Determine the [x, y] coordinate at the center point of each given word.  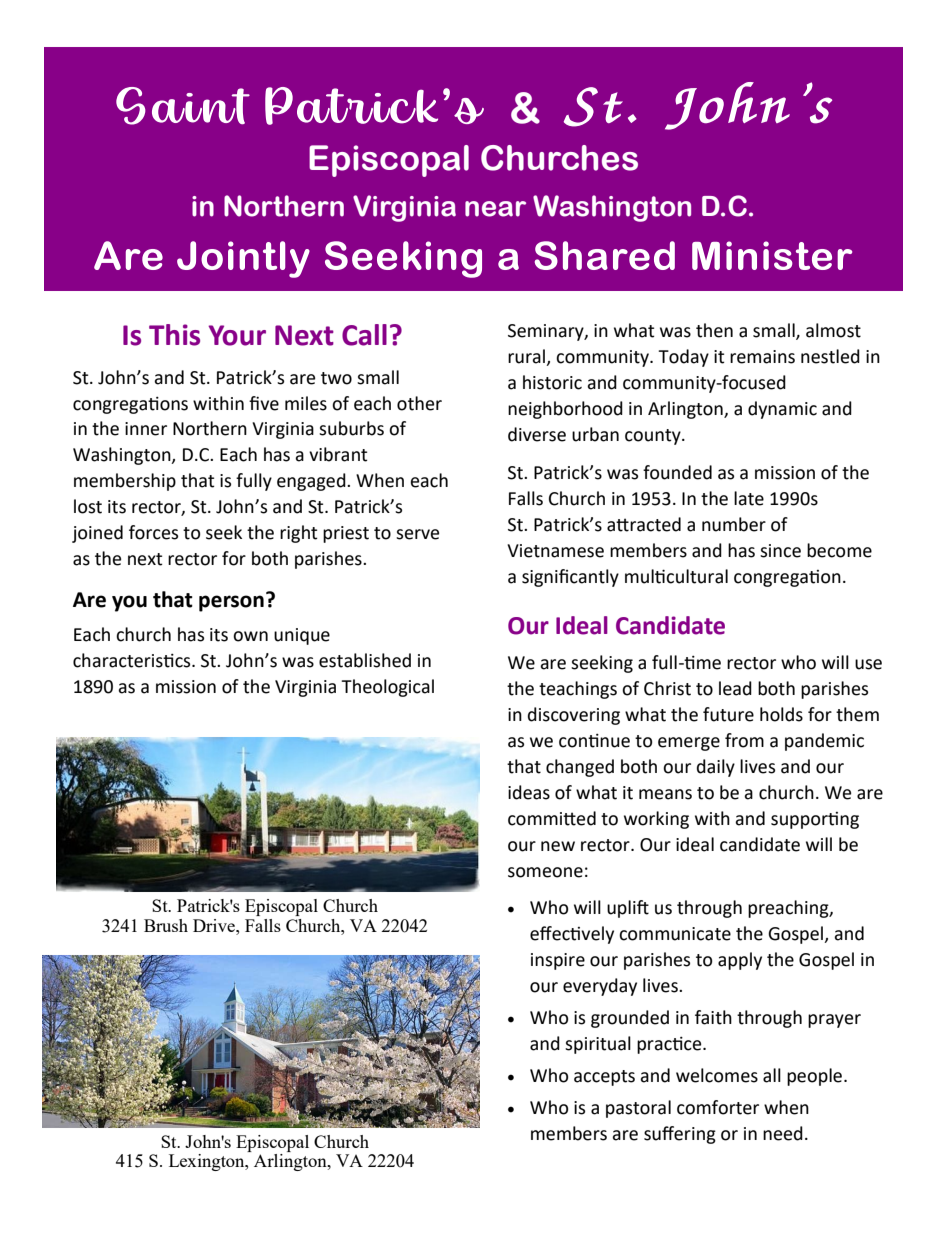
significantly [570, 578]
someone [545, 872]
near [495, 209]
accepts [604, 1078]
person [231, 603]
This [174, 335]
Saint [183, 106]
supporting [815, 820]
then [714, 330]
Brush [166, 925]
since [780, 551]
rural [528, 357]
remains [762, 357]
